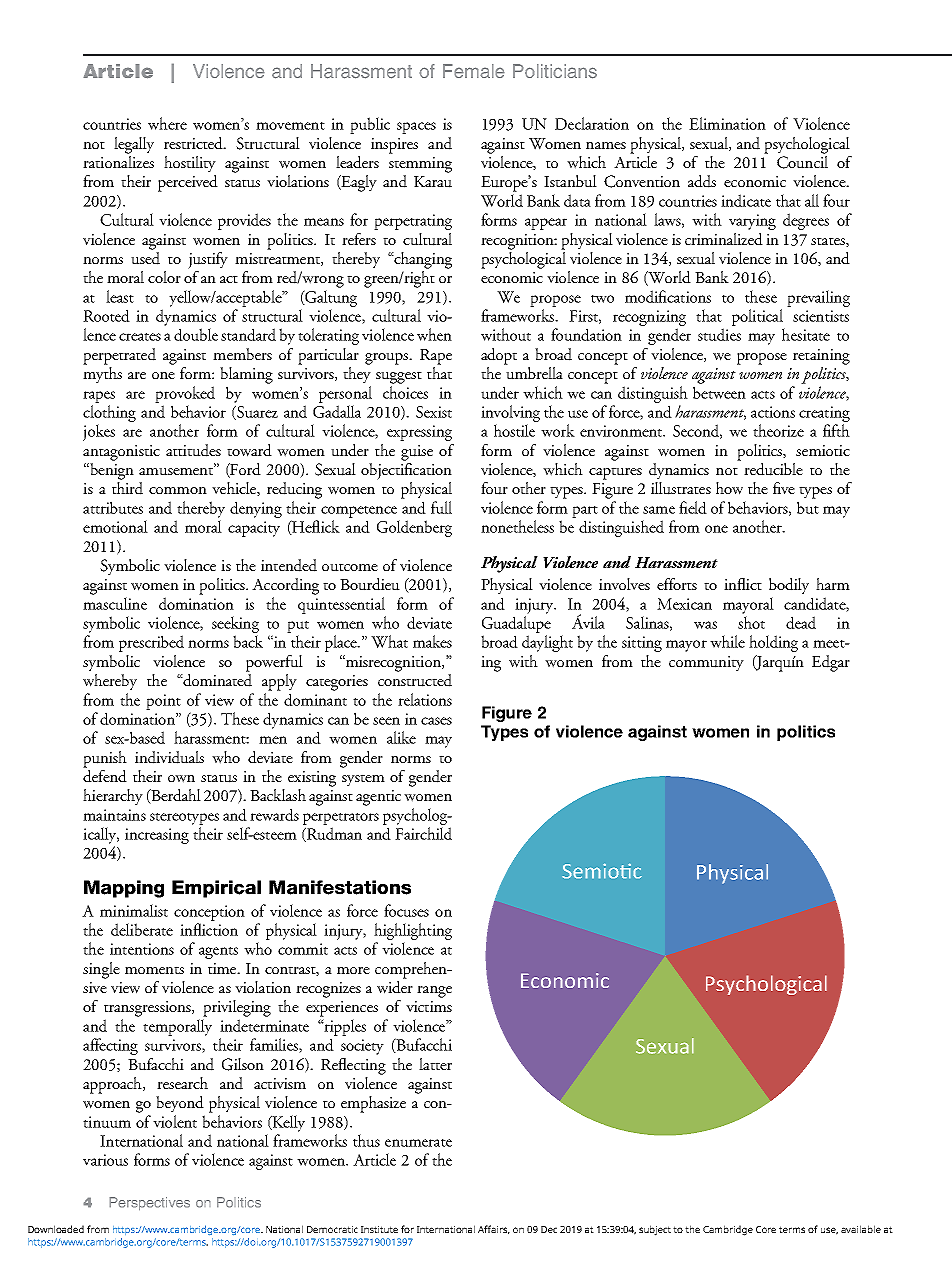 This image has width=952, height=1271. Describe the element at coordinates (861, 1229) in the image. I see `available` at that location.
